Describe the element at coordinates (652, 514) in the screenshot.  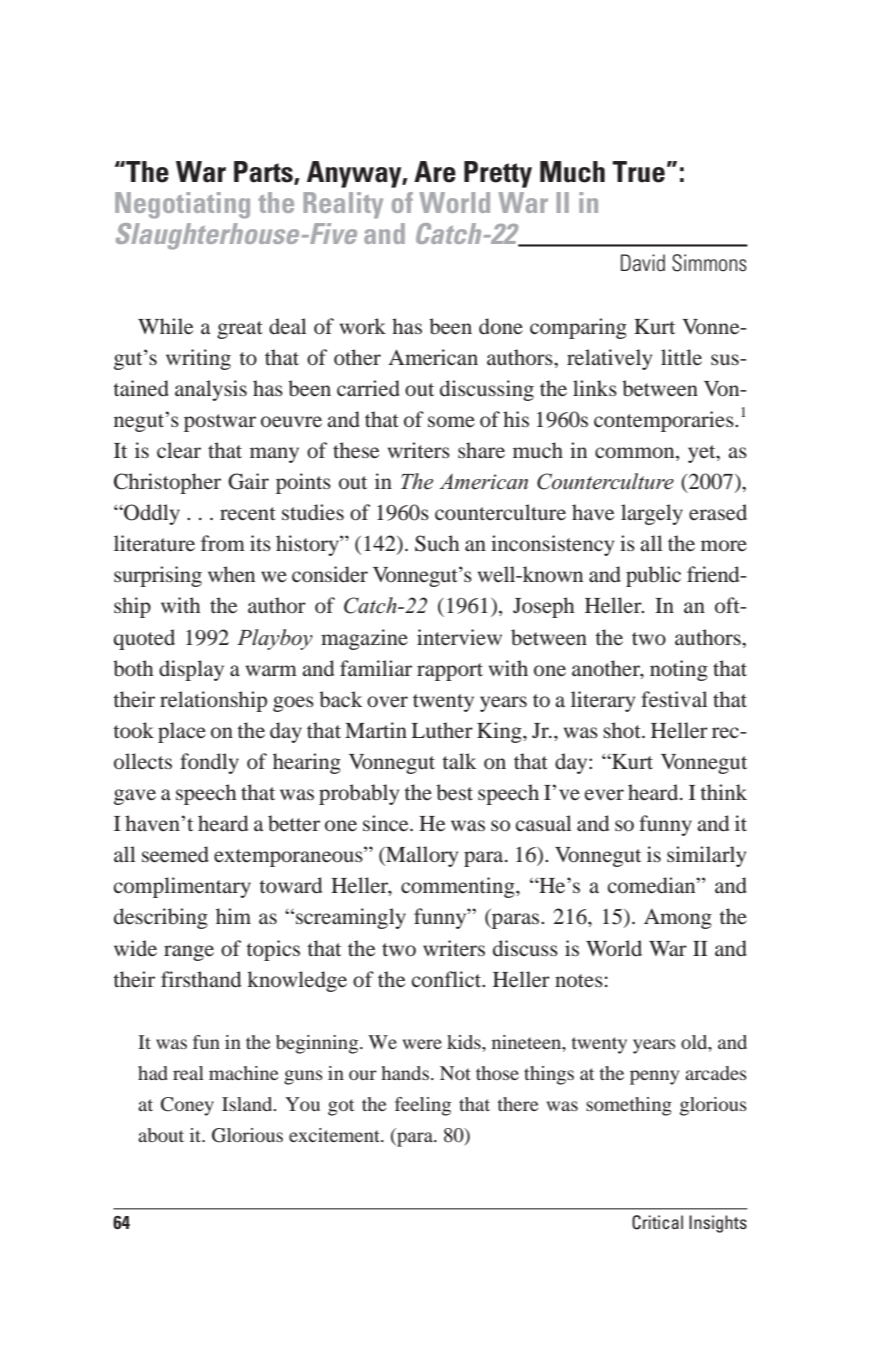
I see `largely` at that location.
